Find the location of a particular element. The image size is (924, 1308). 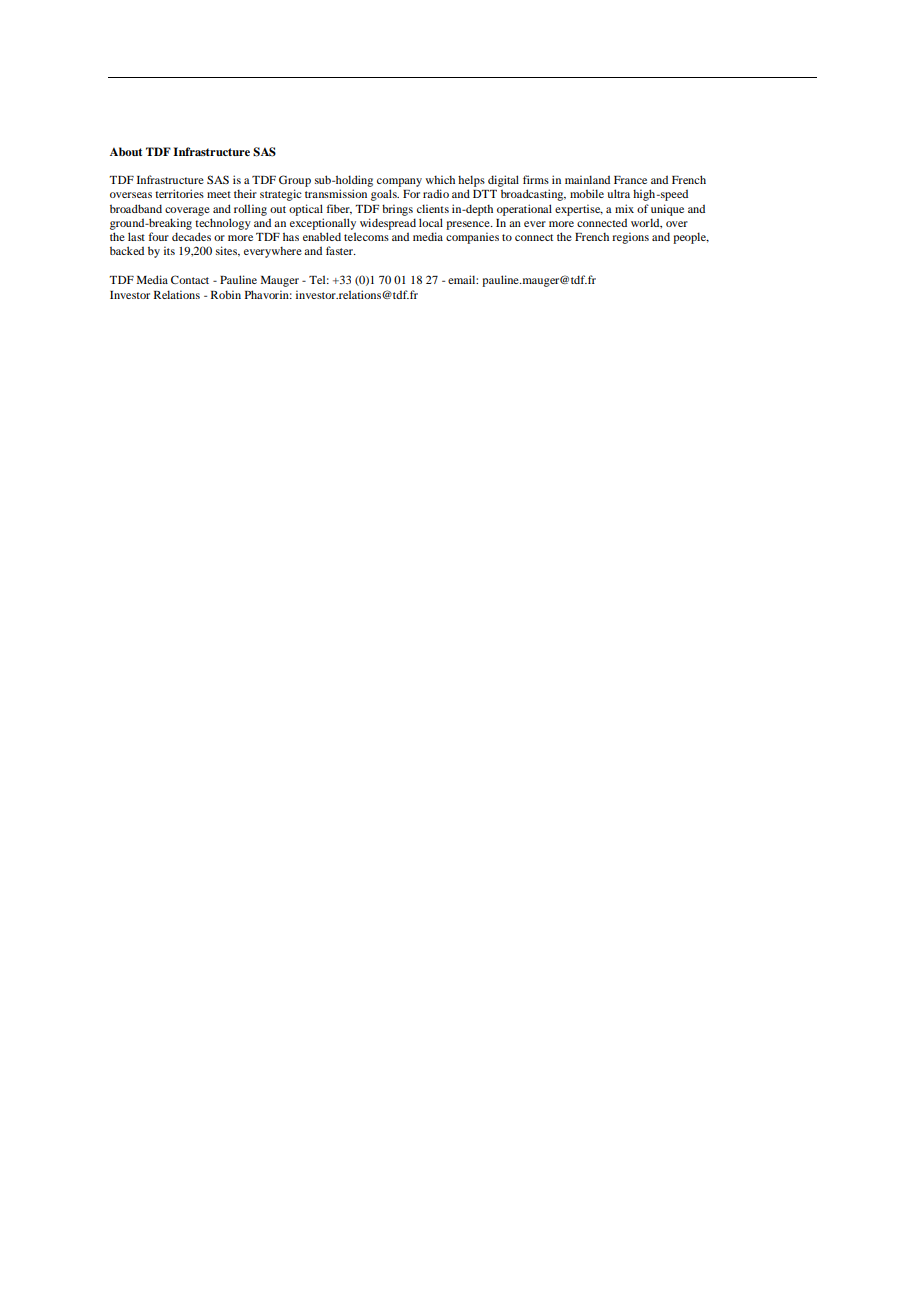

About is located at coordinates (126, 151).
